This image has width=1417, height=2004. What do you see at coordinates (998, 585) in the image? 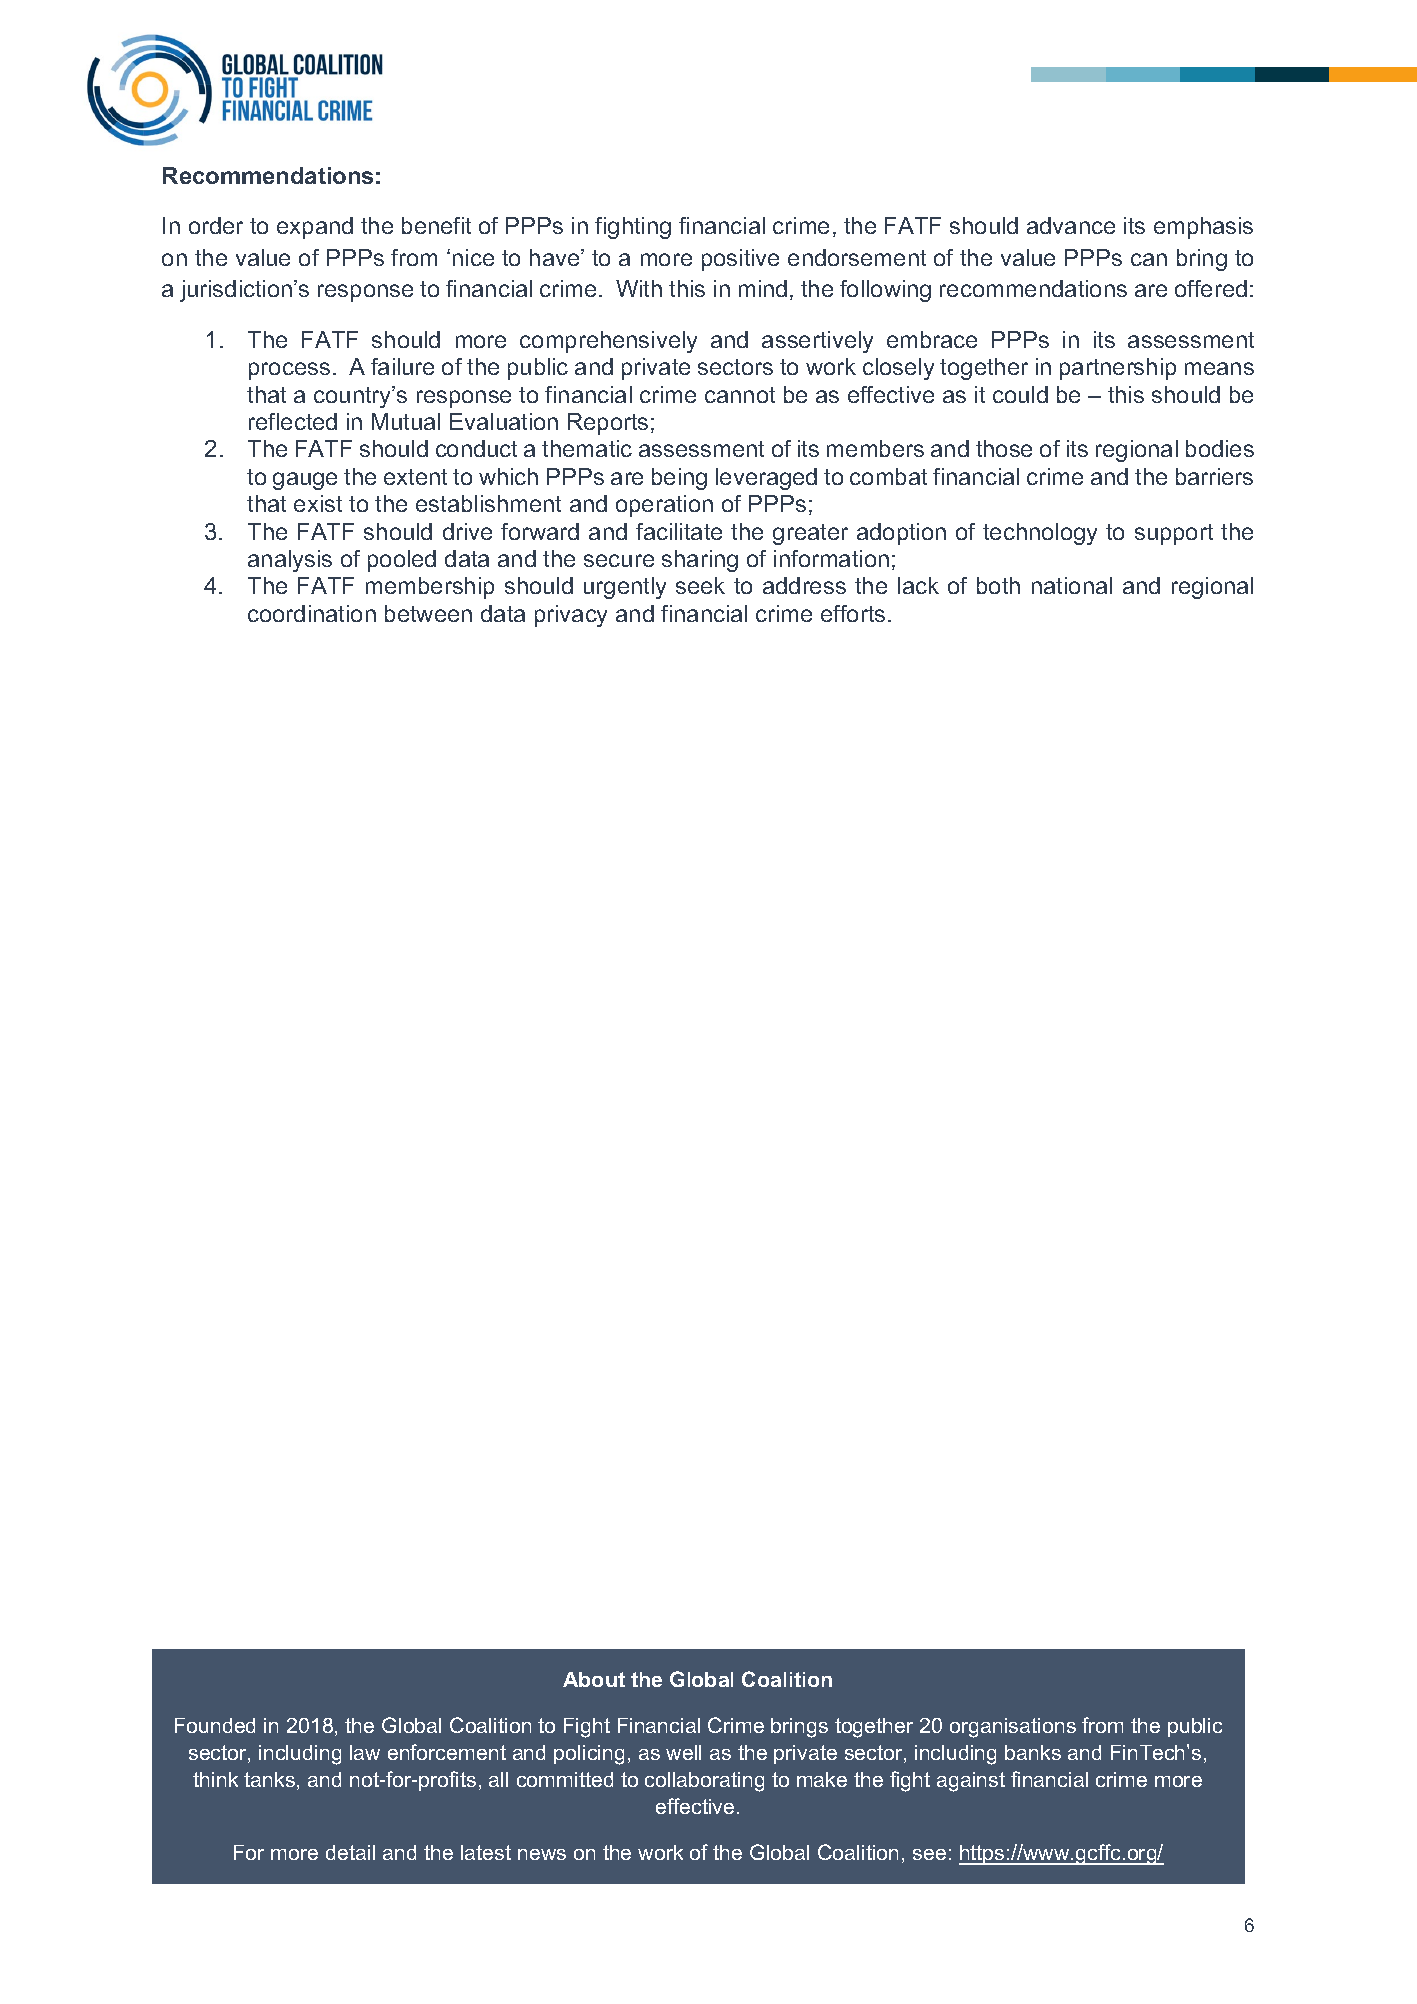
I see `both` at bounding box center [998, 585].
